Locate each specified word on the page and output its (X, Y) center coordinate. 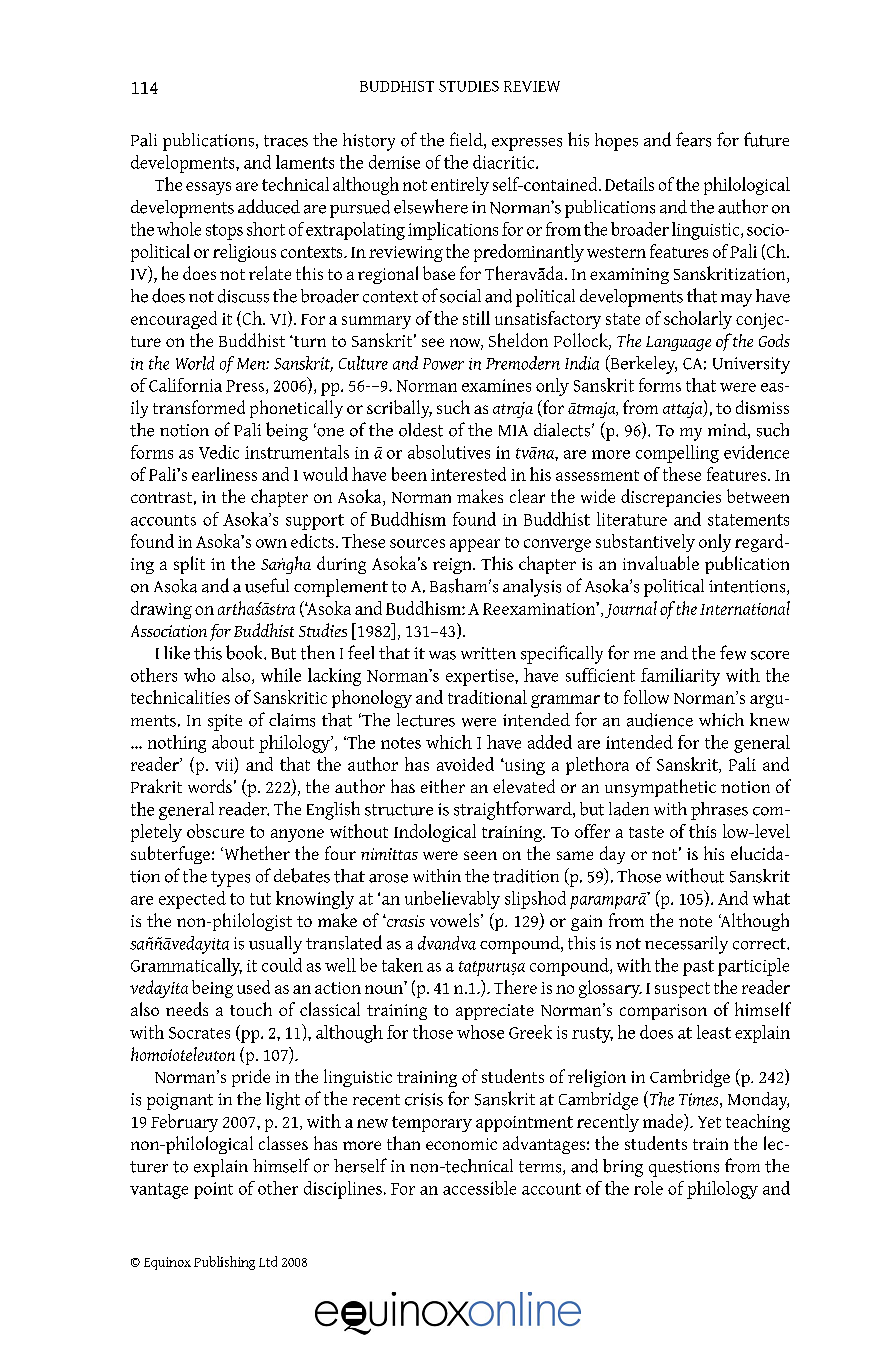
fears (693, 139)
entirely (460, 186)
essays (208, 188)
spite (225, 722)
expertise (481, 677)
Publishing (224, 1263)
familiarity (680, 677)
